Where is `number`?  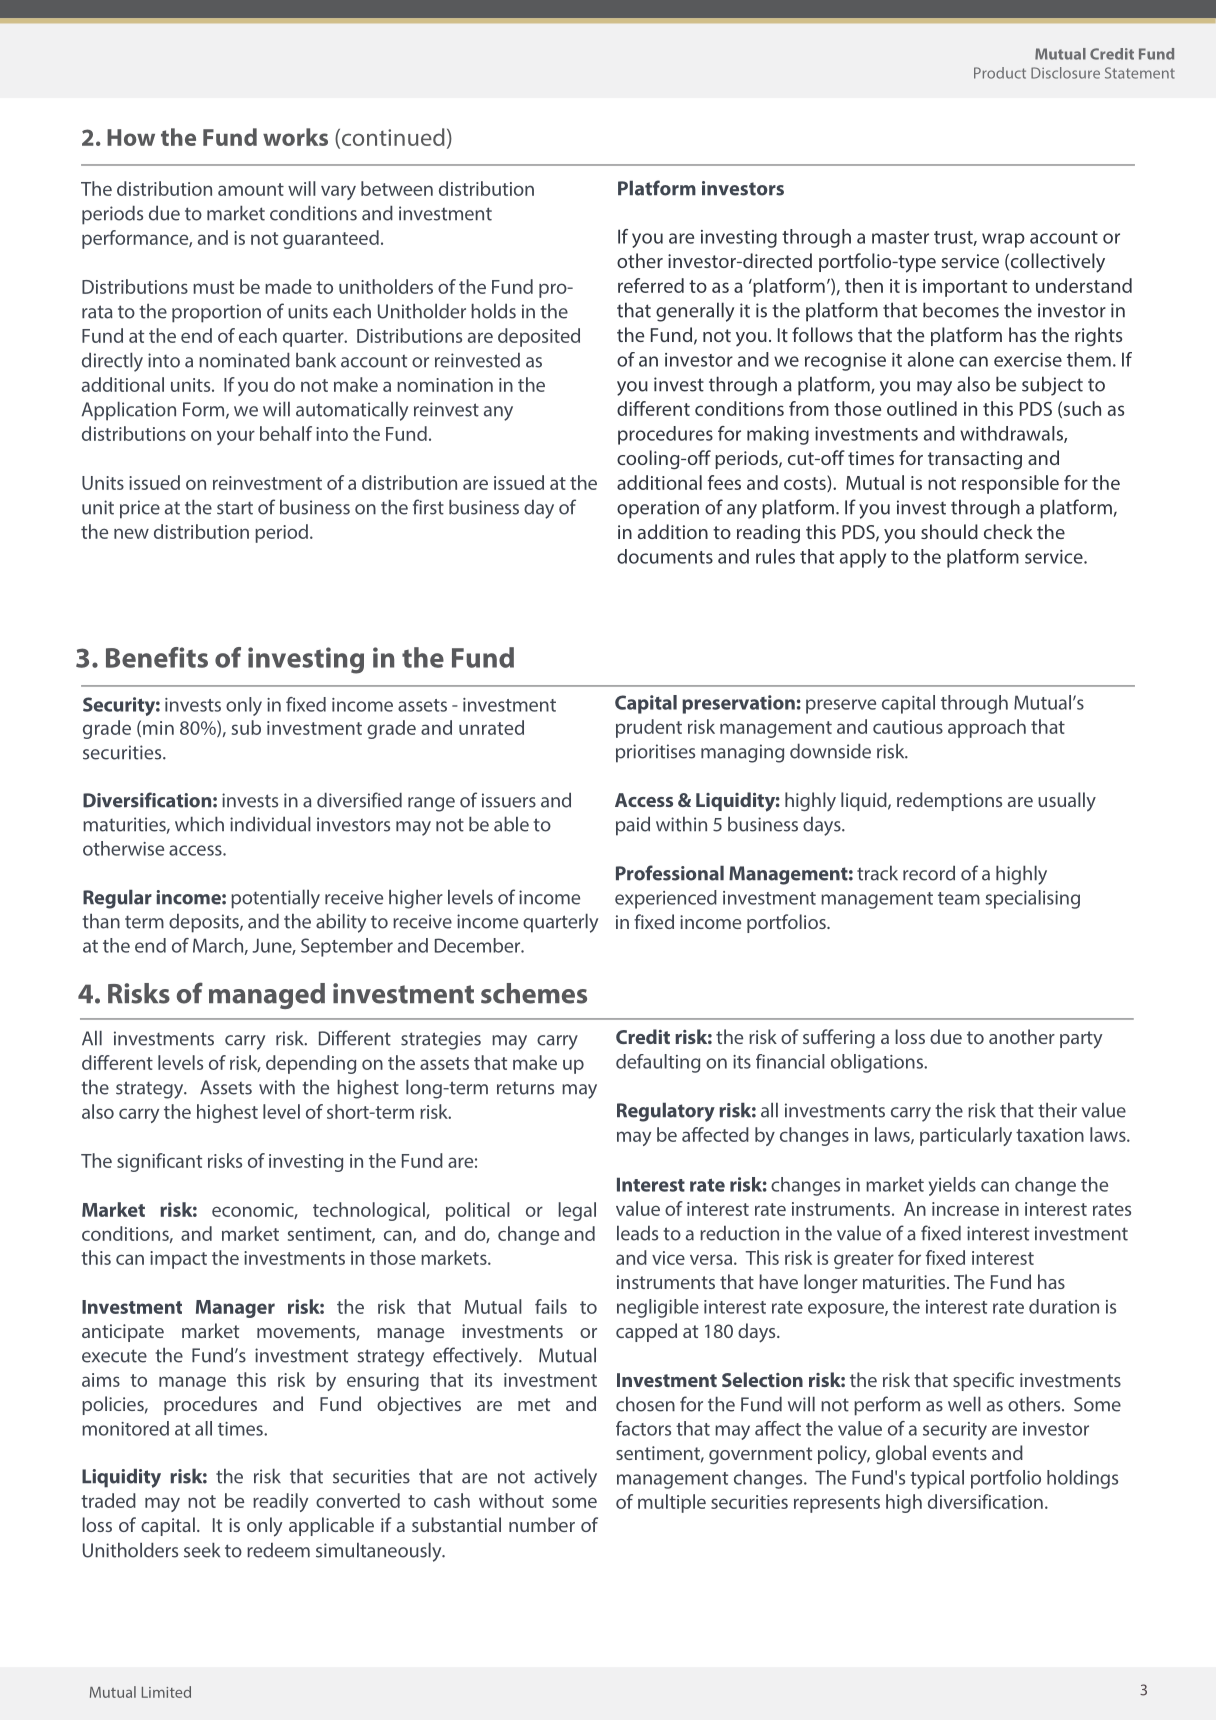 number is located at coordinates (542, 1524).
